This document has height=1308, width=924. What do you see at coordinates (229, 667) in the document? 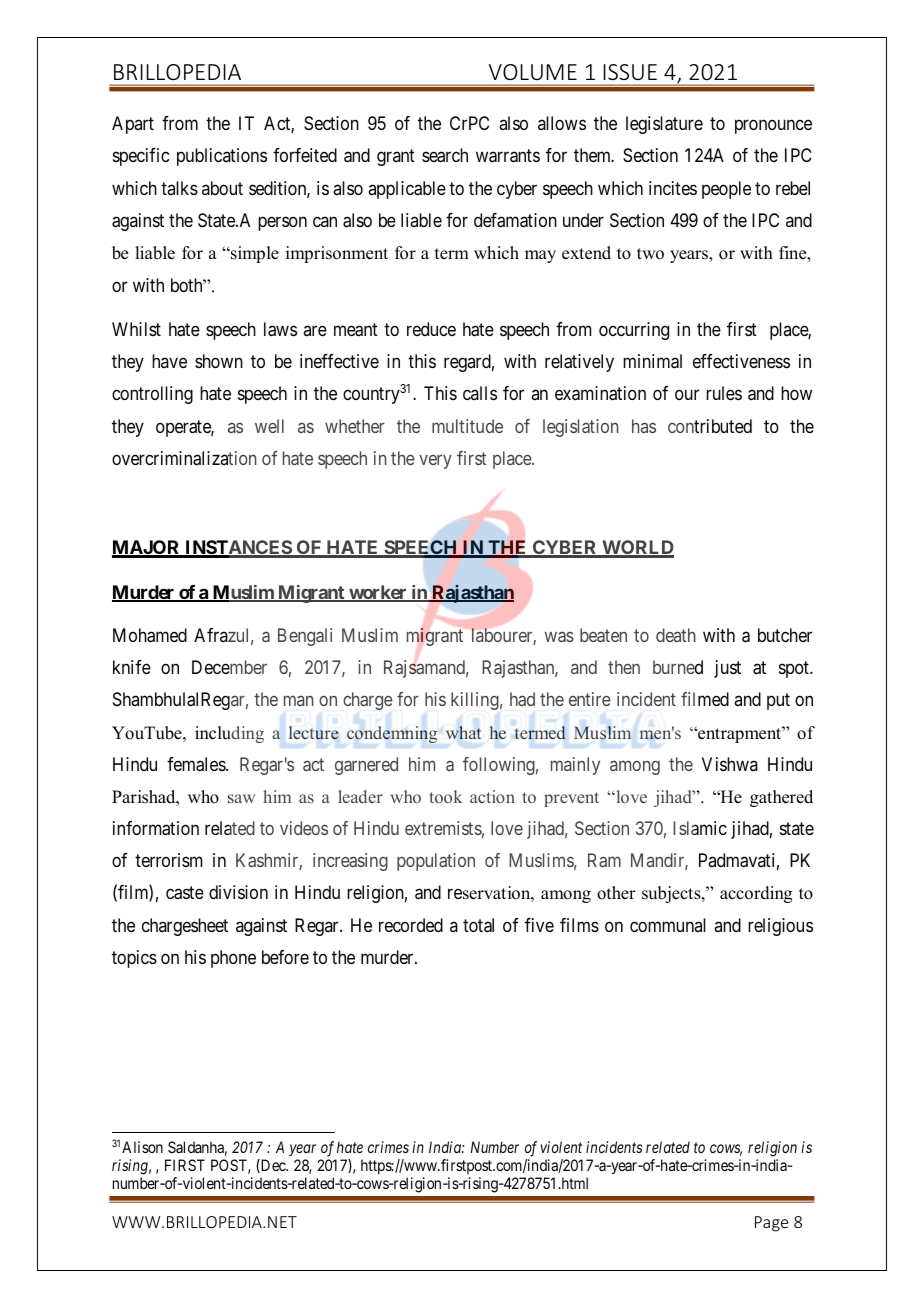
I see `December` at bounding box center [229, 667].
